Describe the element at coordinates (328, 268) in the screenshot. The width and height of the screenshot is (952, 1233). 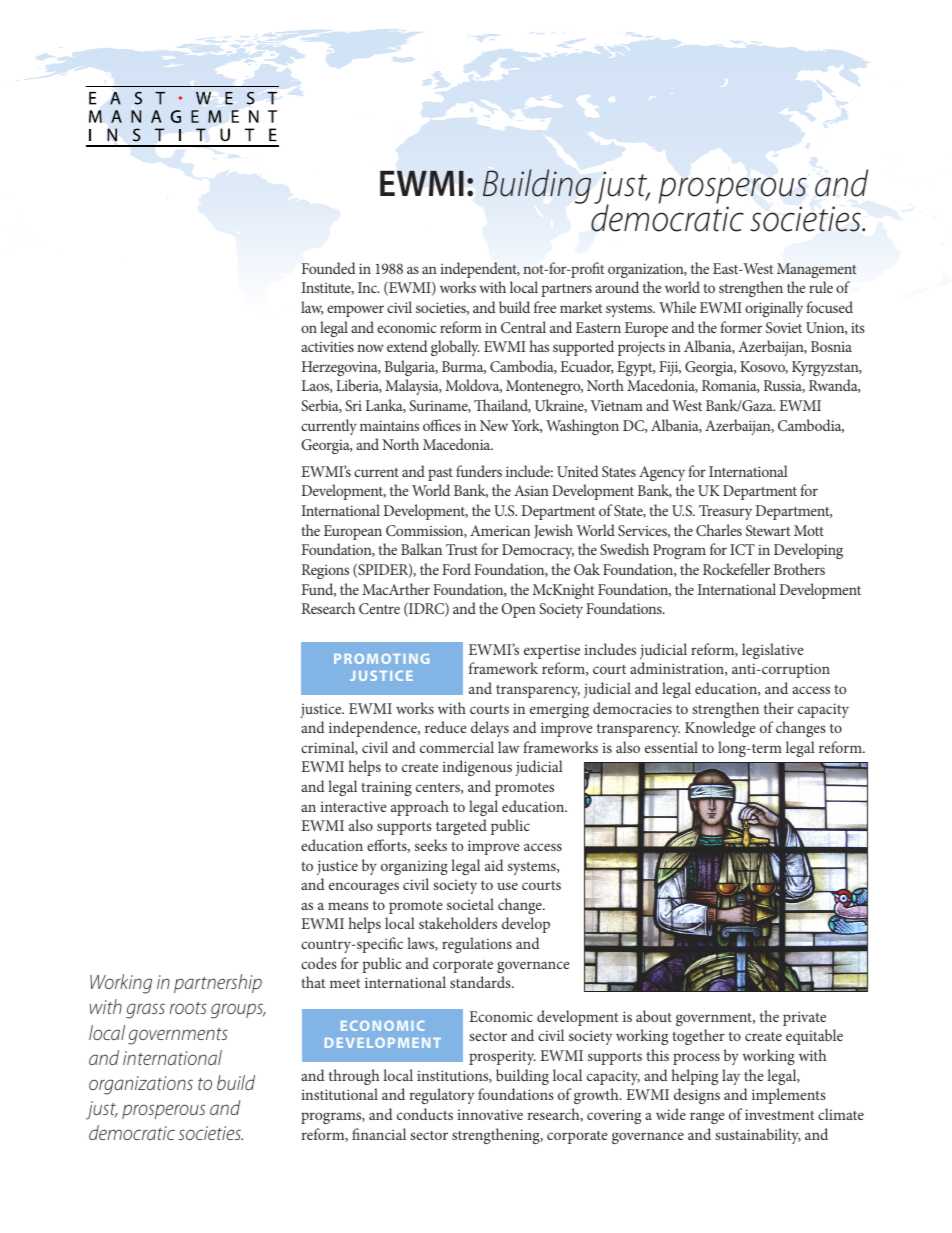
I see `Founded` at that location.
